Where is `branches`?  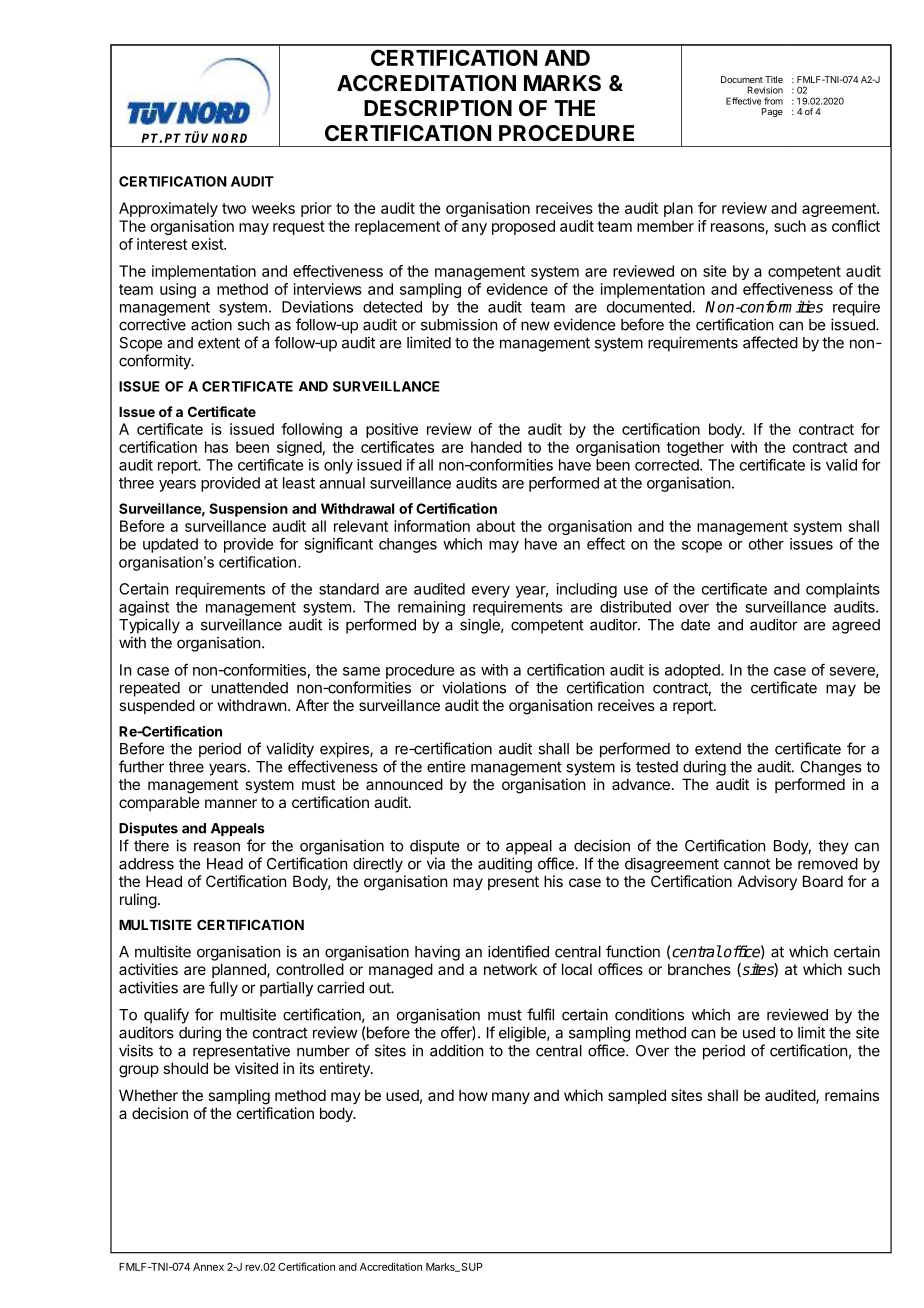 branches is located at coordinates (699, 969).
